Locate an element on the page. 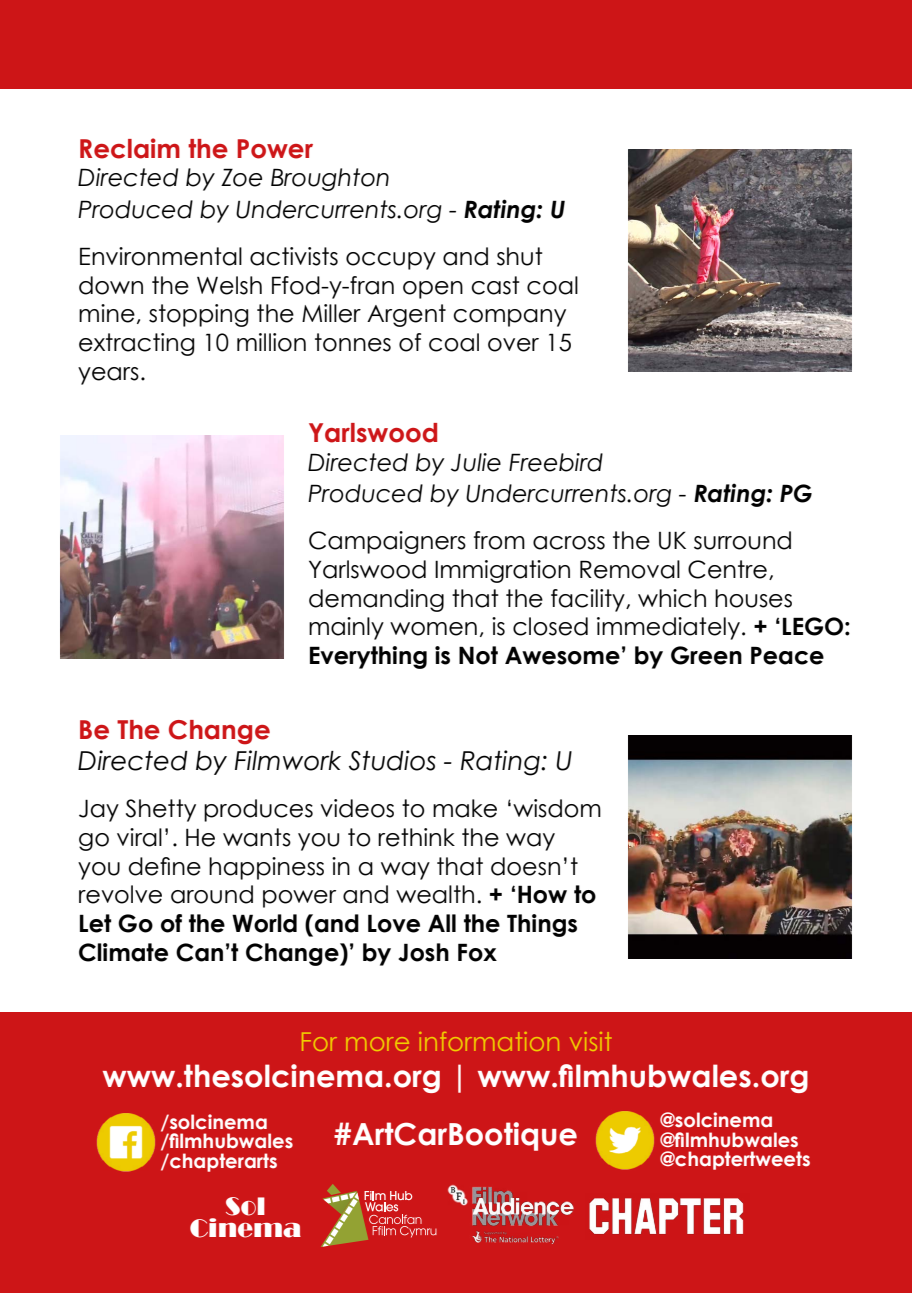 This page has height=1293, width=912. Let is located at coordinates (95, 923).
